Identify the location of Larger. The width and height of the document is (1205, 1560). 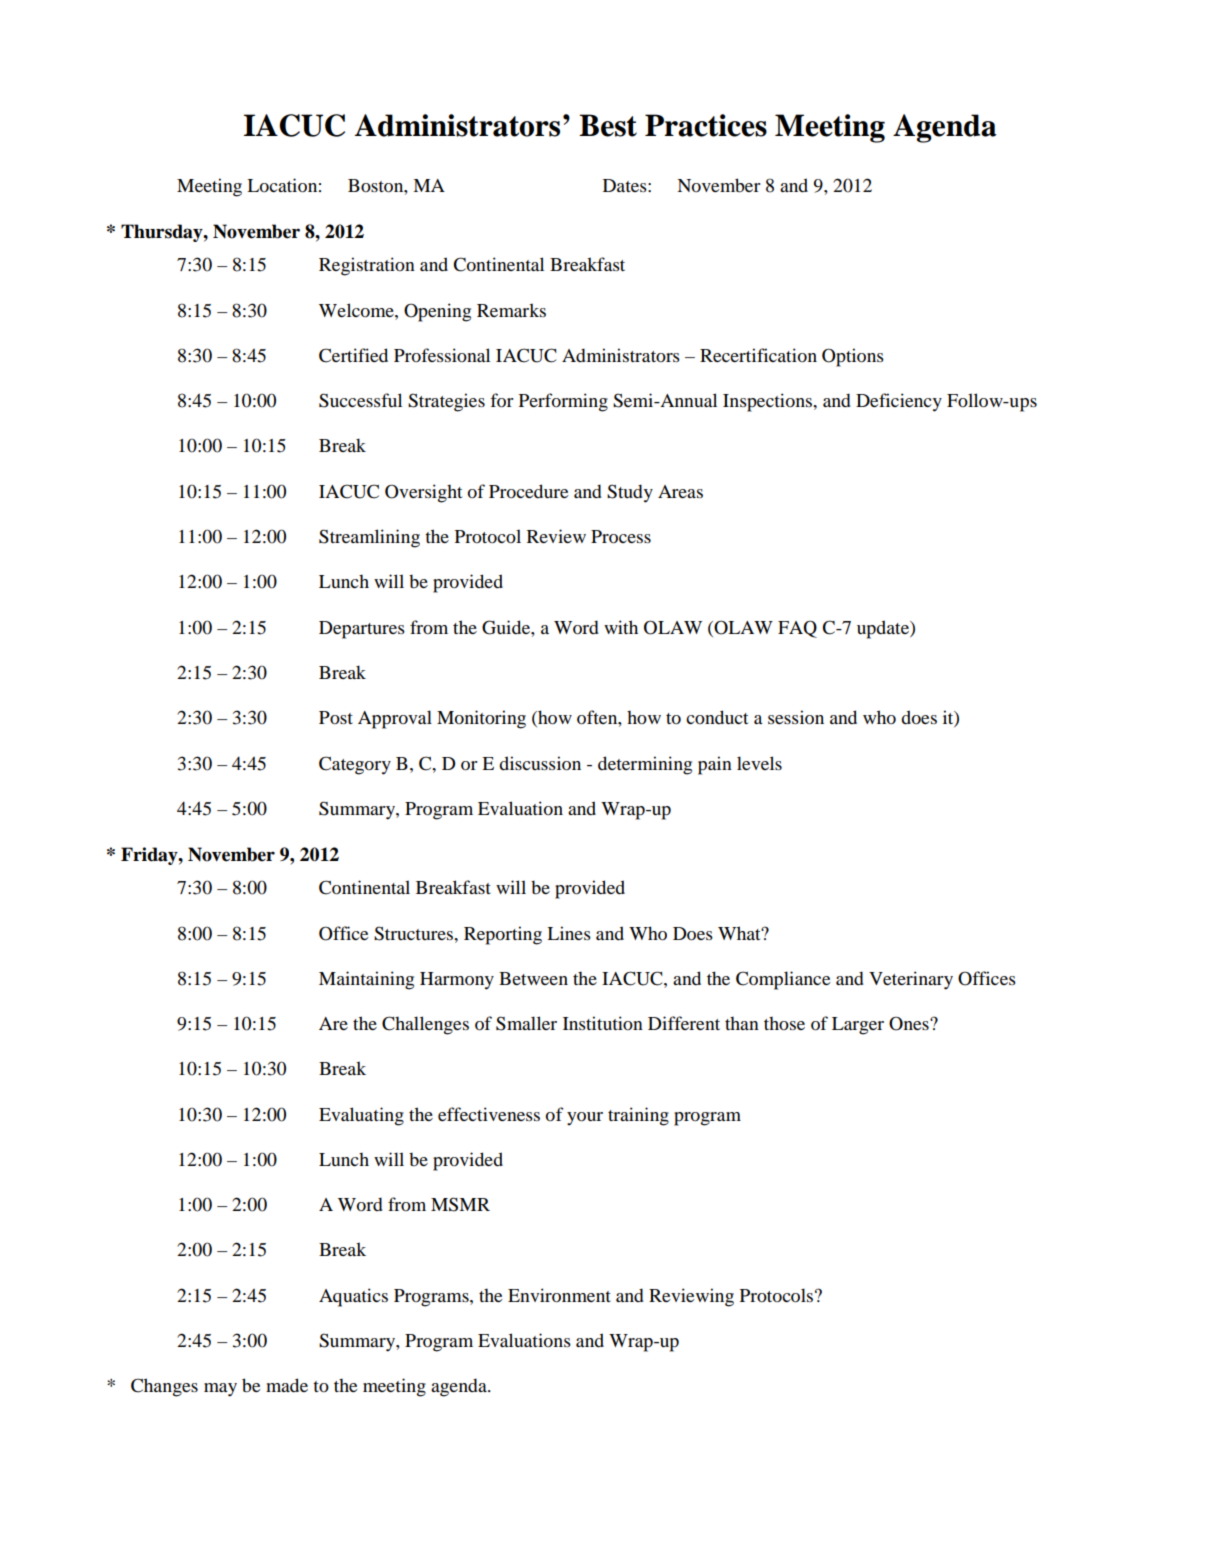
(858, 1026).
